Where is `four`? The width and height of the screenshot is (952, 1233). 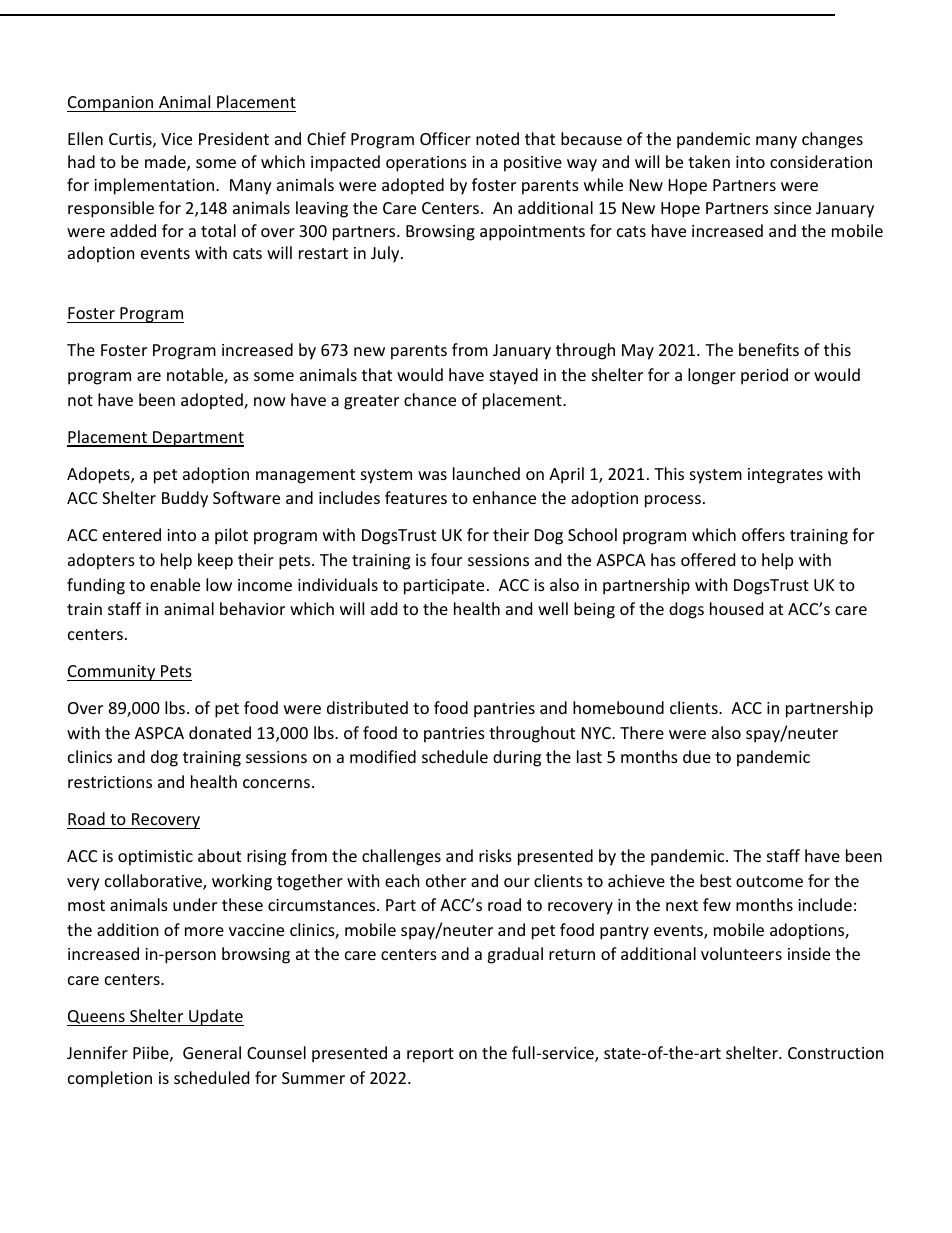
four is located at coordinates (446, 559).
